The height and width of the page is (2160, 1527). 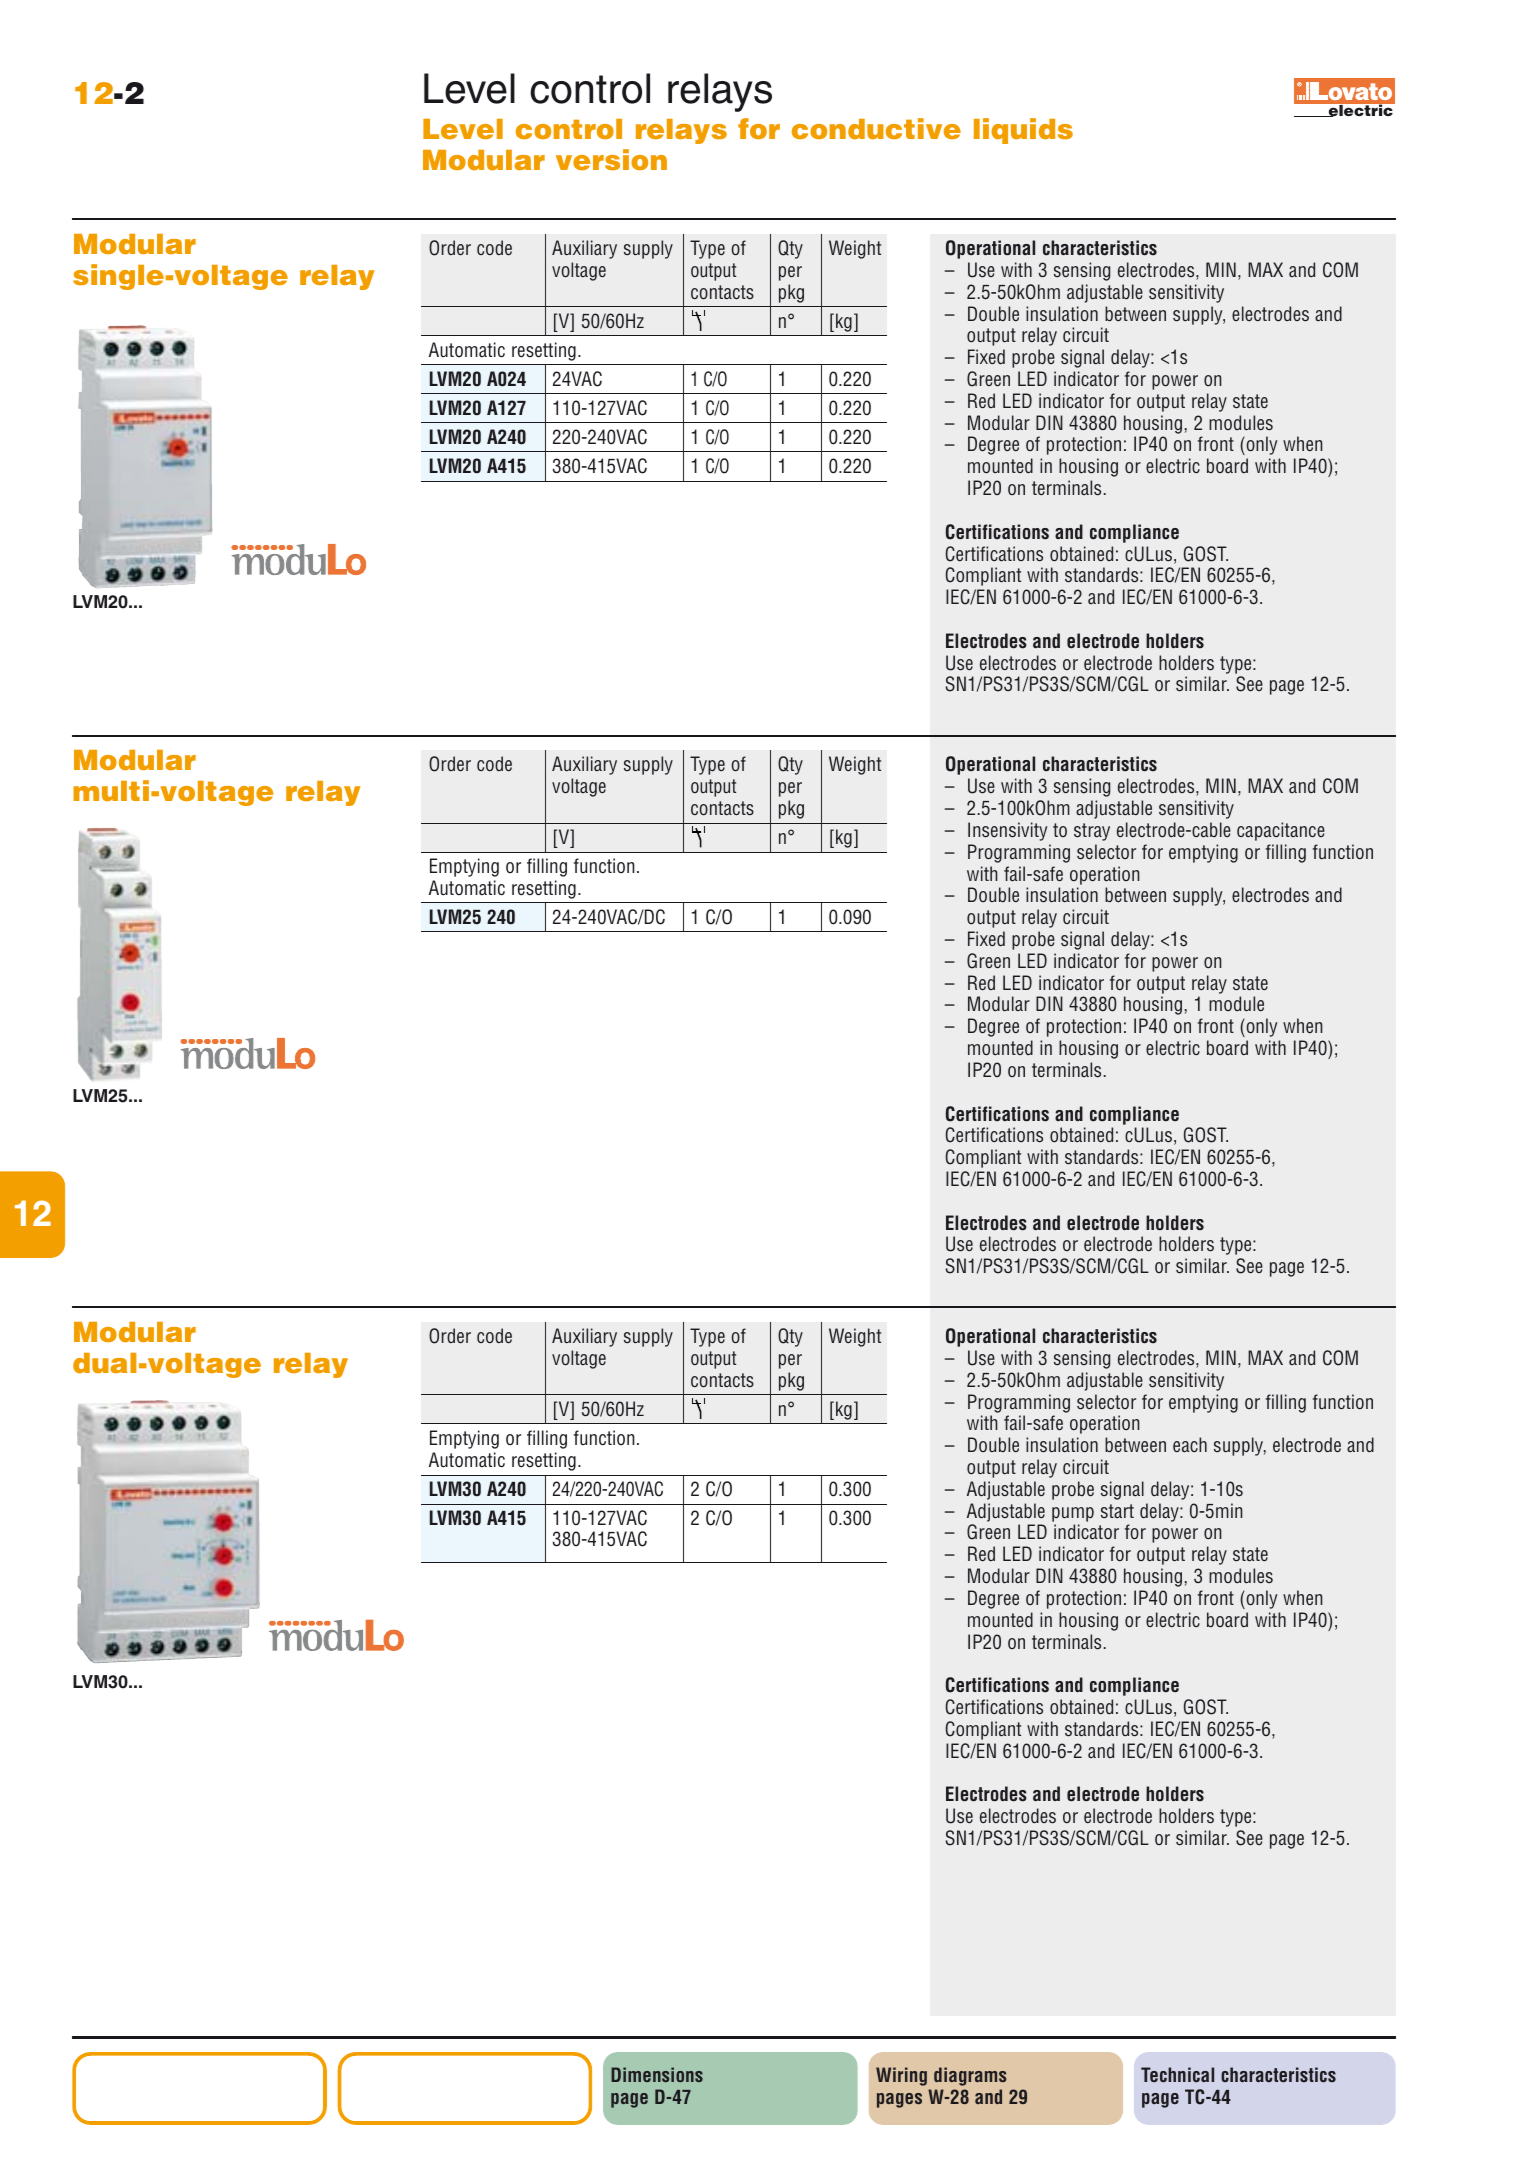 I want to click on diagrams, so click(x=970, y=2076).
